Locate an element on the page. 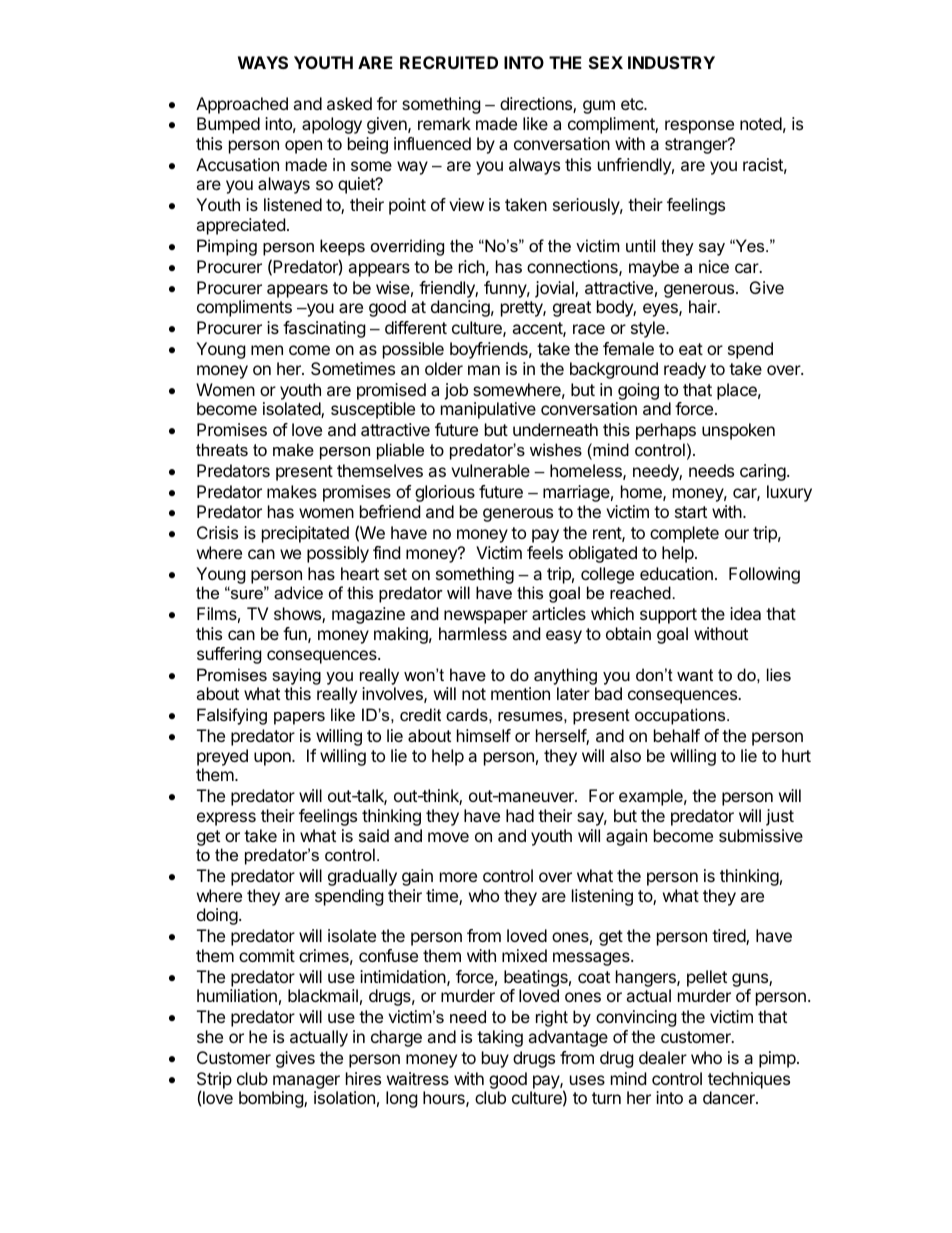  fascinating is located at coordinates (324, 329).
